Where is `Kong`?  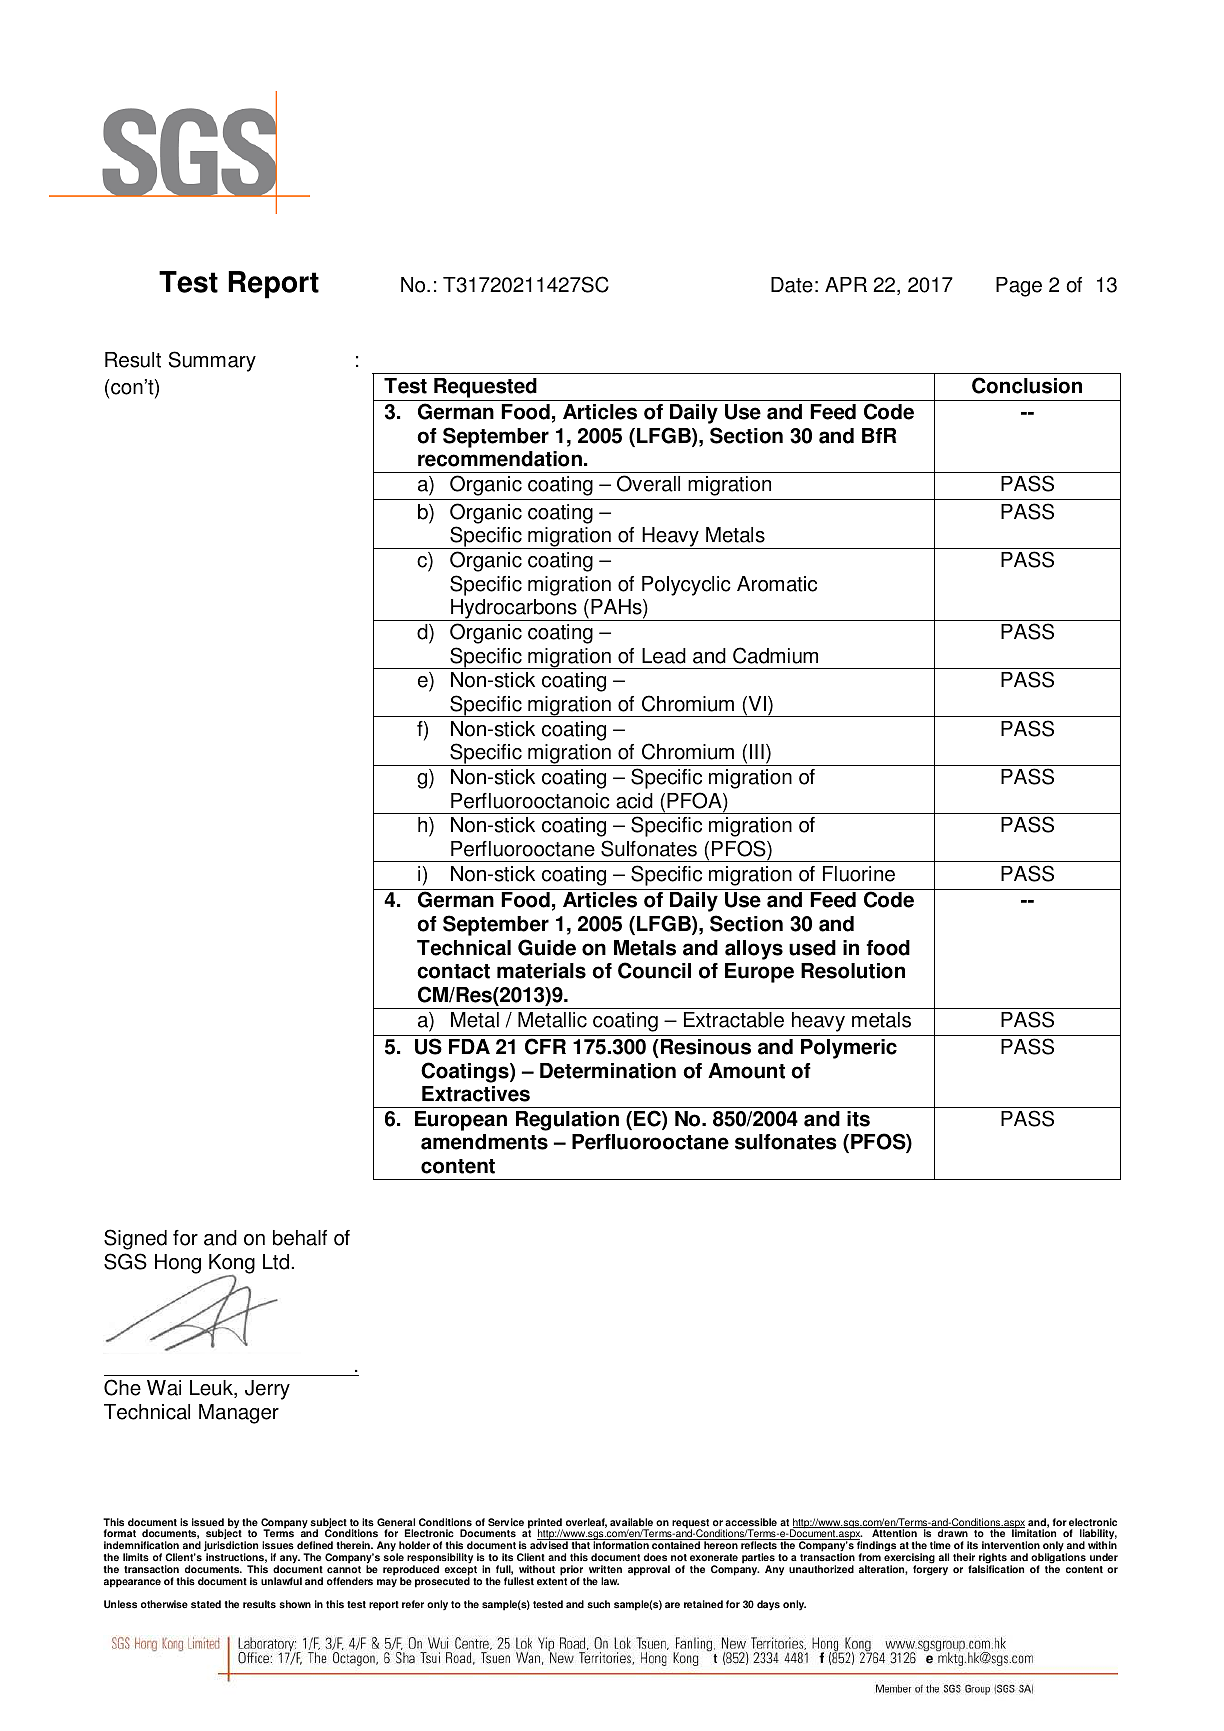 Kong is located at coordinates (232, 1265).
